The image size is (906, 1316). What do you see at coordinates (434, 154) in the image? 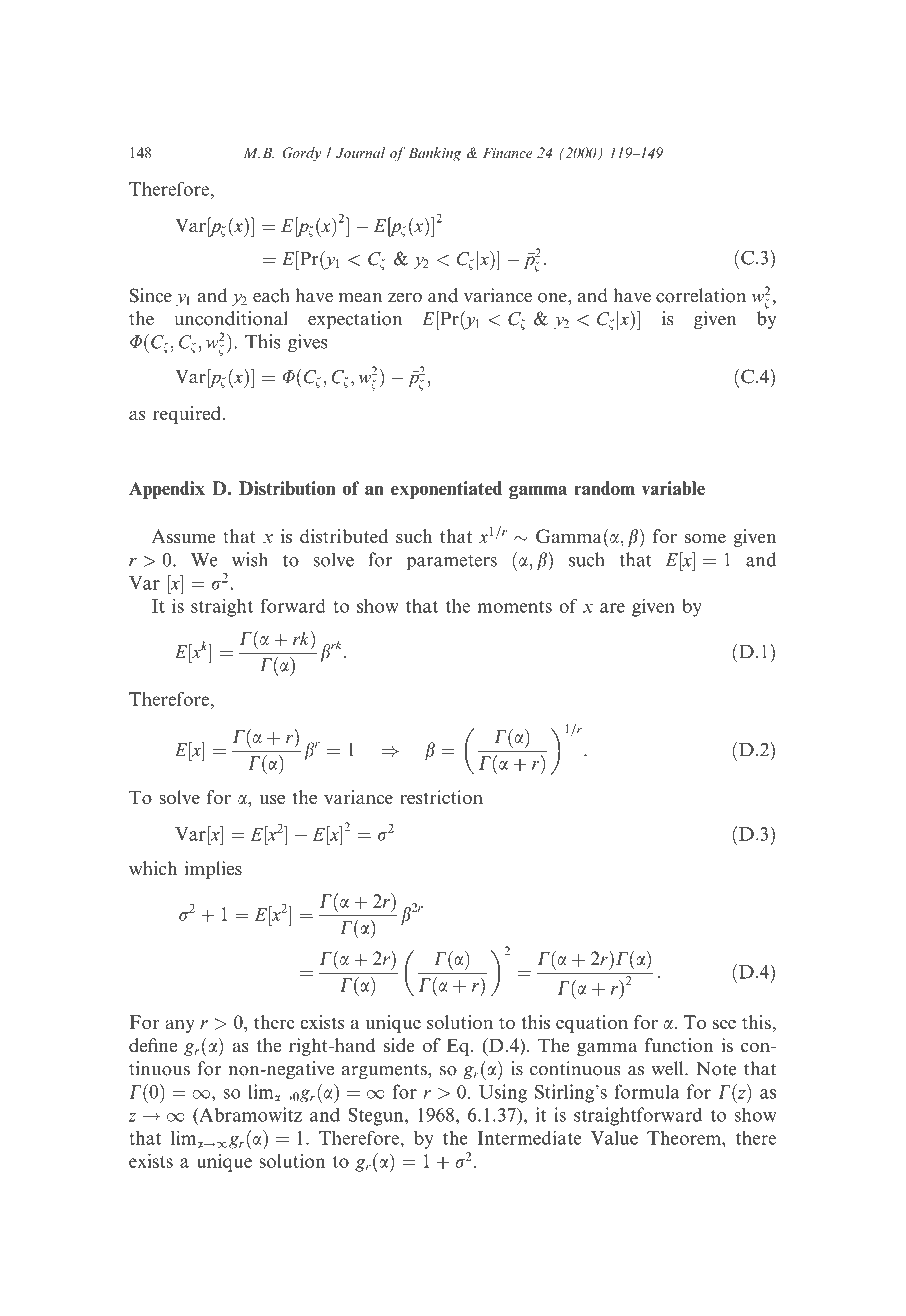
I see `Banking` at bounding box center [434, 154].
